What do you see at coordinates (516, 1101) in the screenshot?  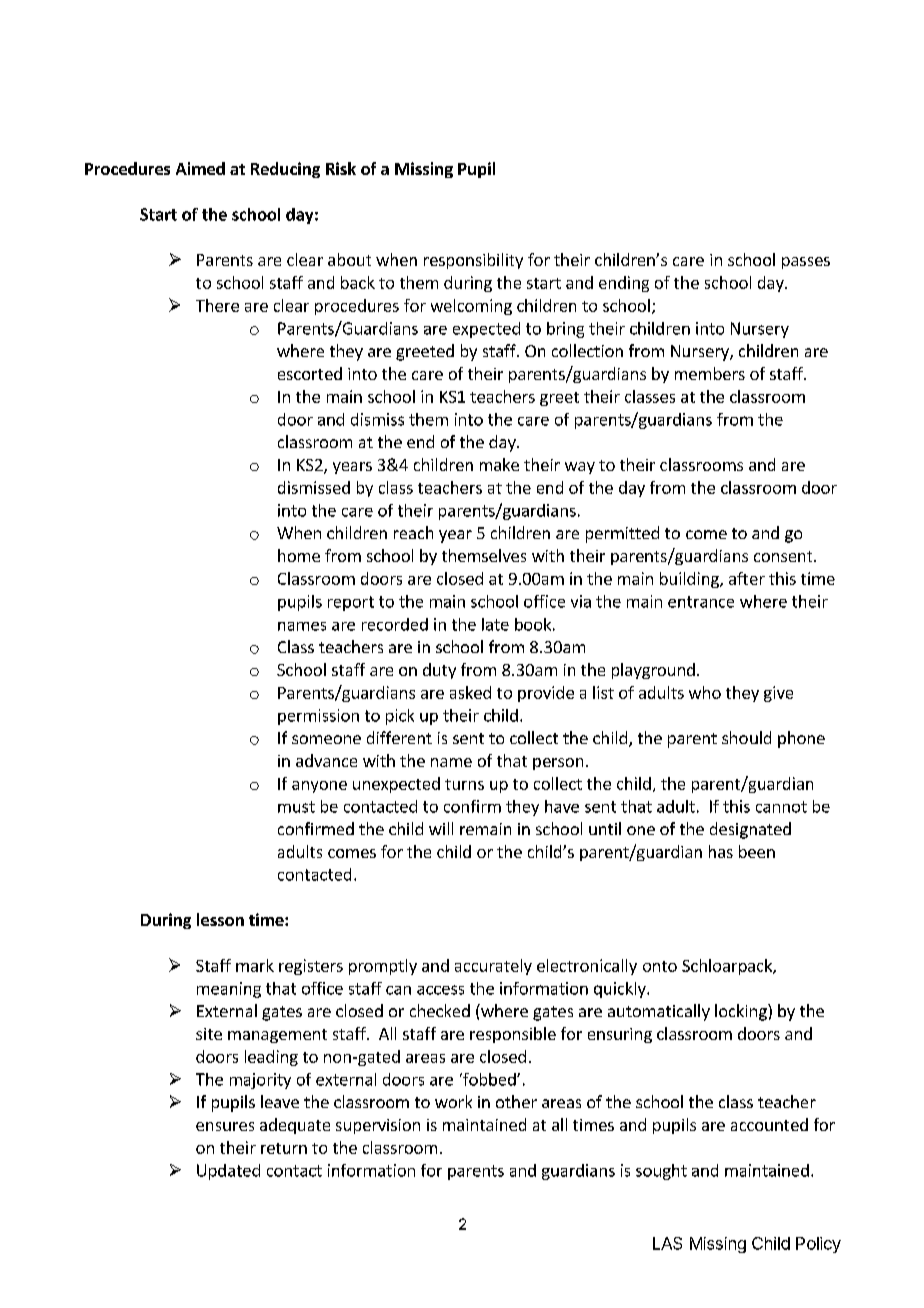 I see `other` at bounding box center [516, 1101].
